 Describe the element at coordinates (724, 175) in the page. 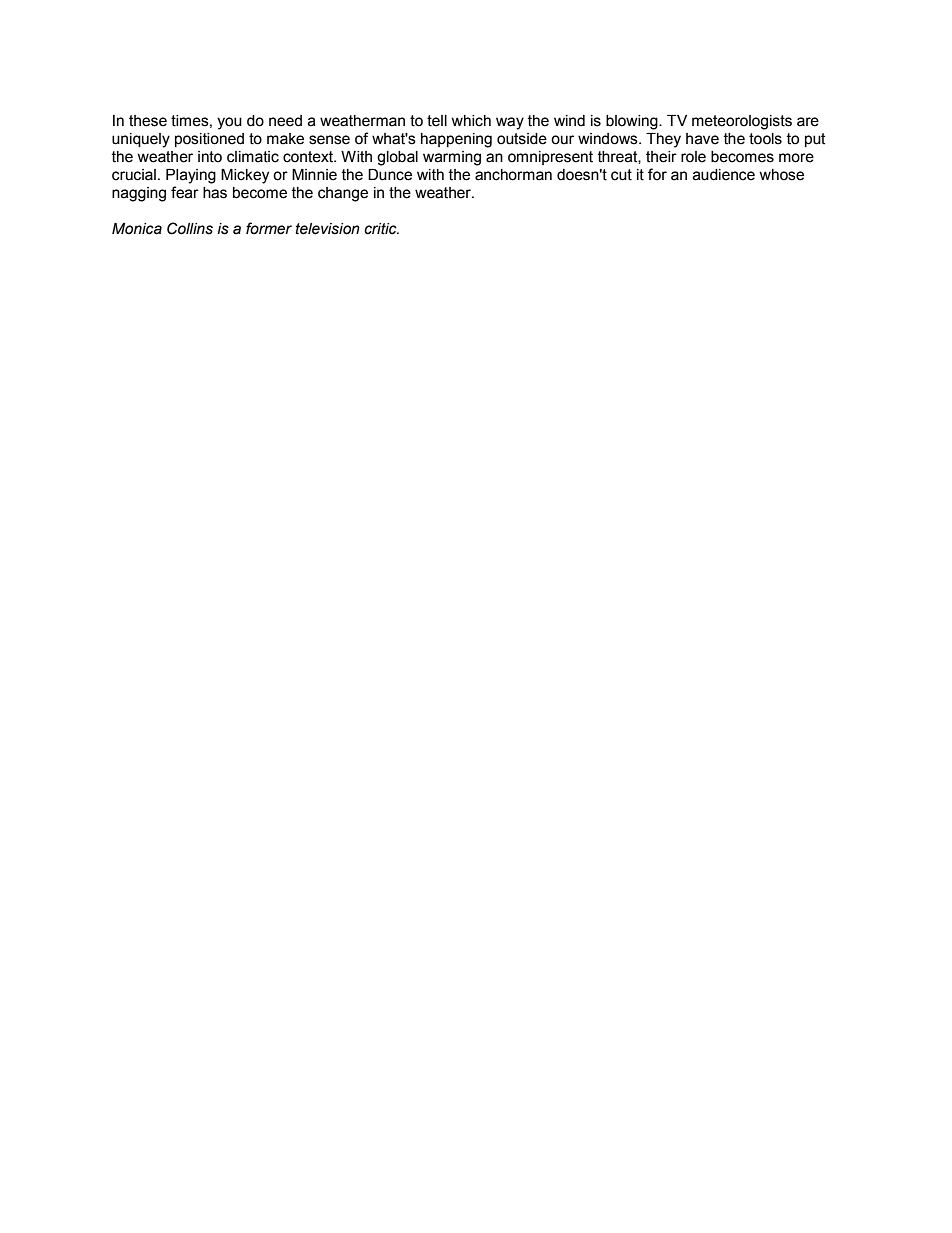

I see `audience` at that location.
